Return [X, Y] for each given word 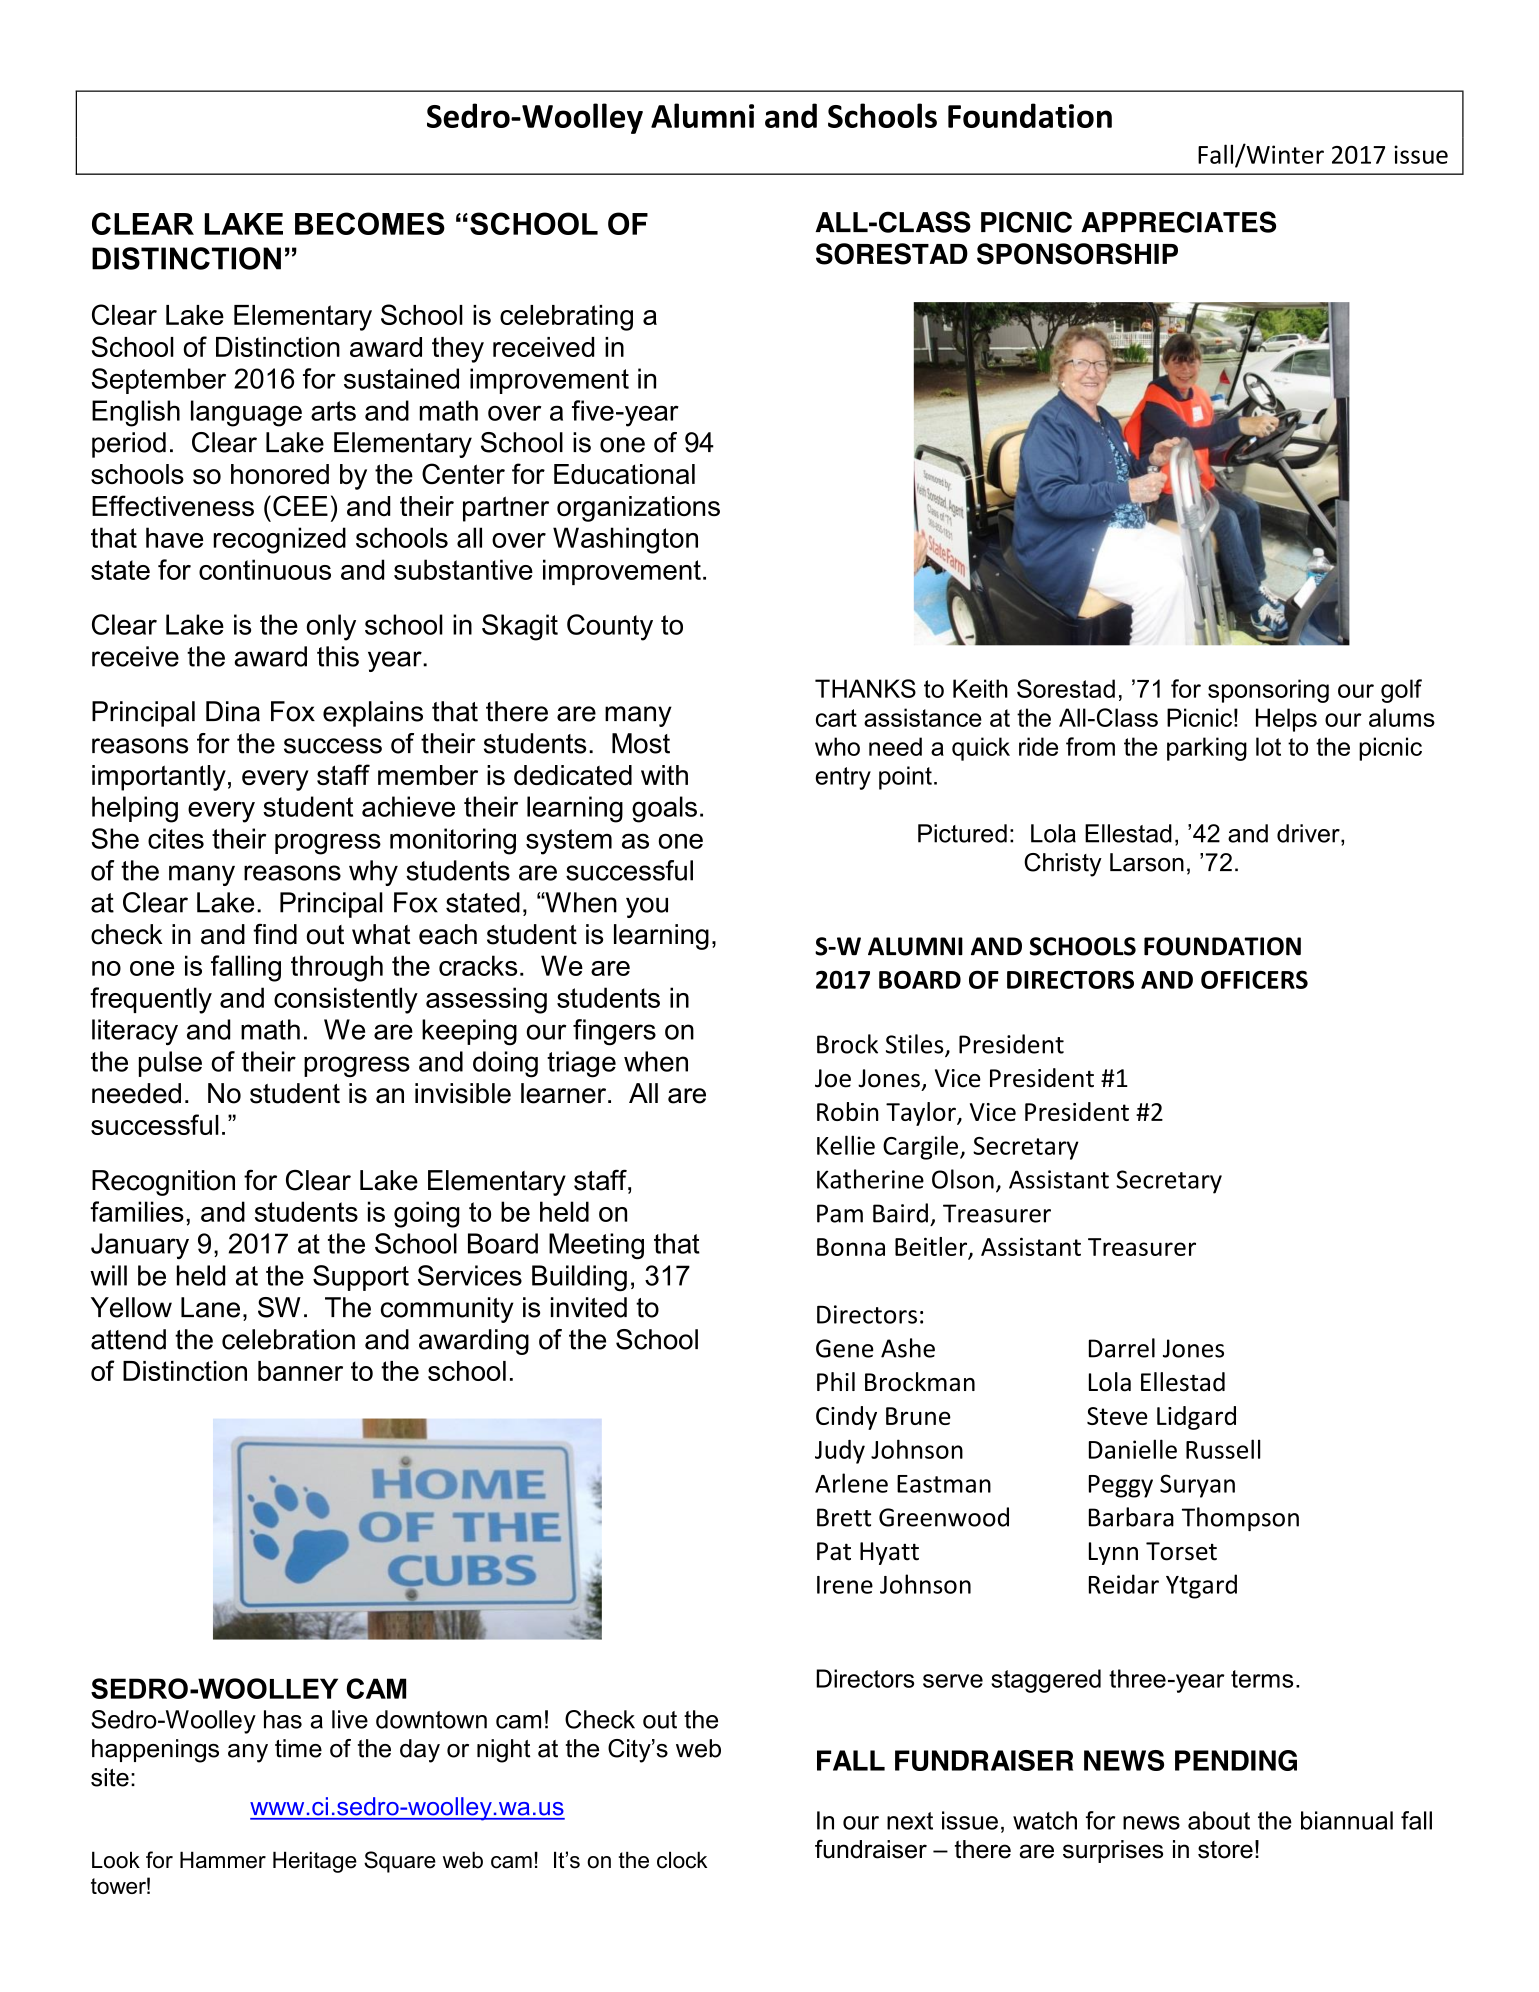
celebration [288, 1339]
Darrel [1122, 1348]
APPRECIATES [1178, 222]
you [647, 907]
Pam [840, 1213]
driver [1309, 833]
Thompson [1240, 1519]
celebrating [566, 318]
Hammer [223, 1860]
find [275, 934]
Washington [625, 540]
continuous [265, 569]
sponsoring [1268, 691]
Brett [844, 1517]
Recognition [163, 1183]
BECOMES [370, 223]
